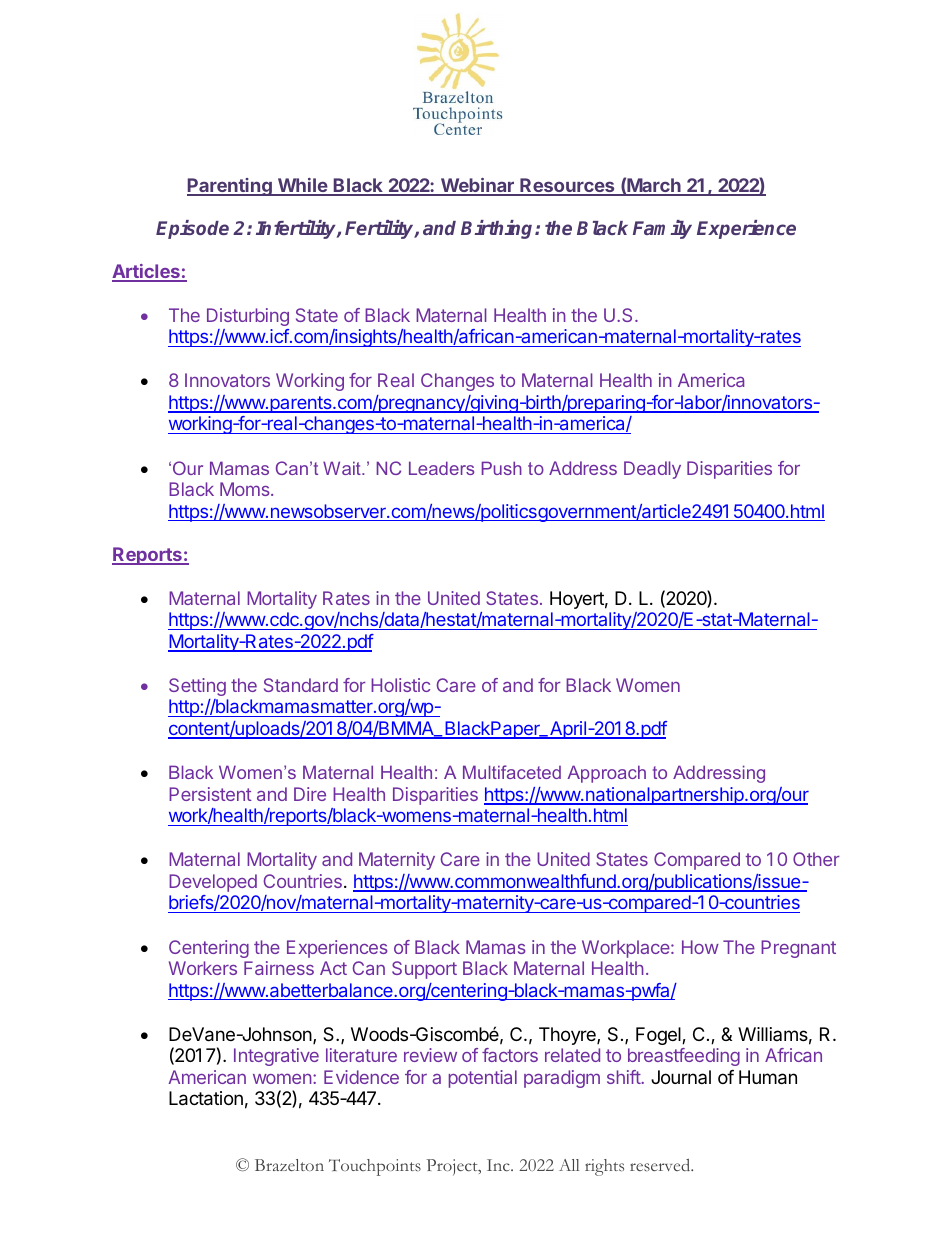  I want to click on While, so click(303, 186).
